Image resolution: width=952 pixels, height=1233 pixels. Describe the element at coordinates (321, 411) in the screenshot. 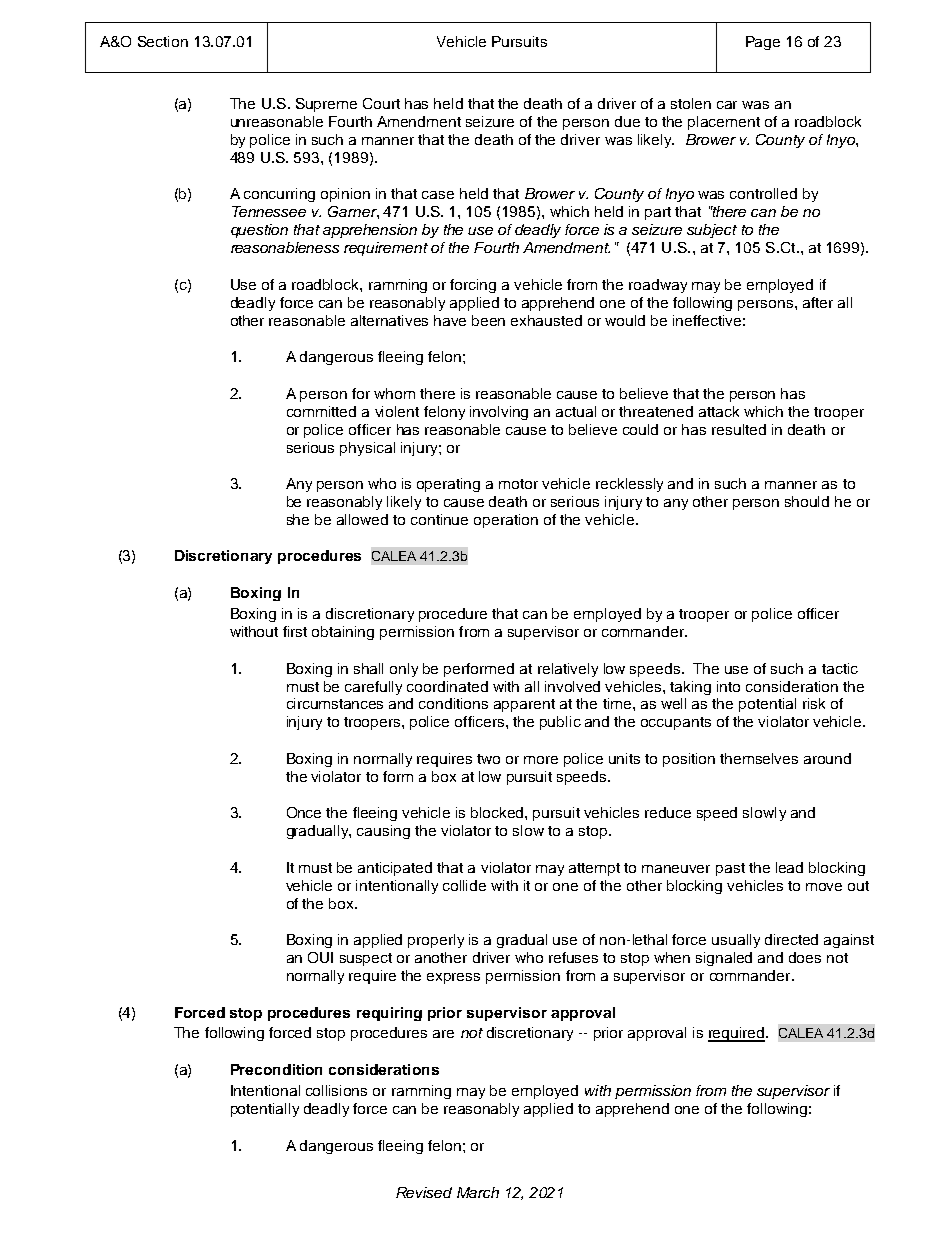

I see `committed` at that location.
